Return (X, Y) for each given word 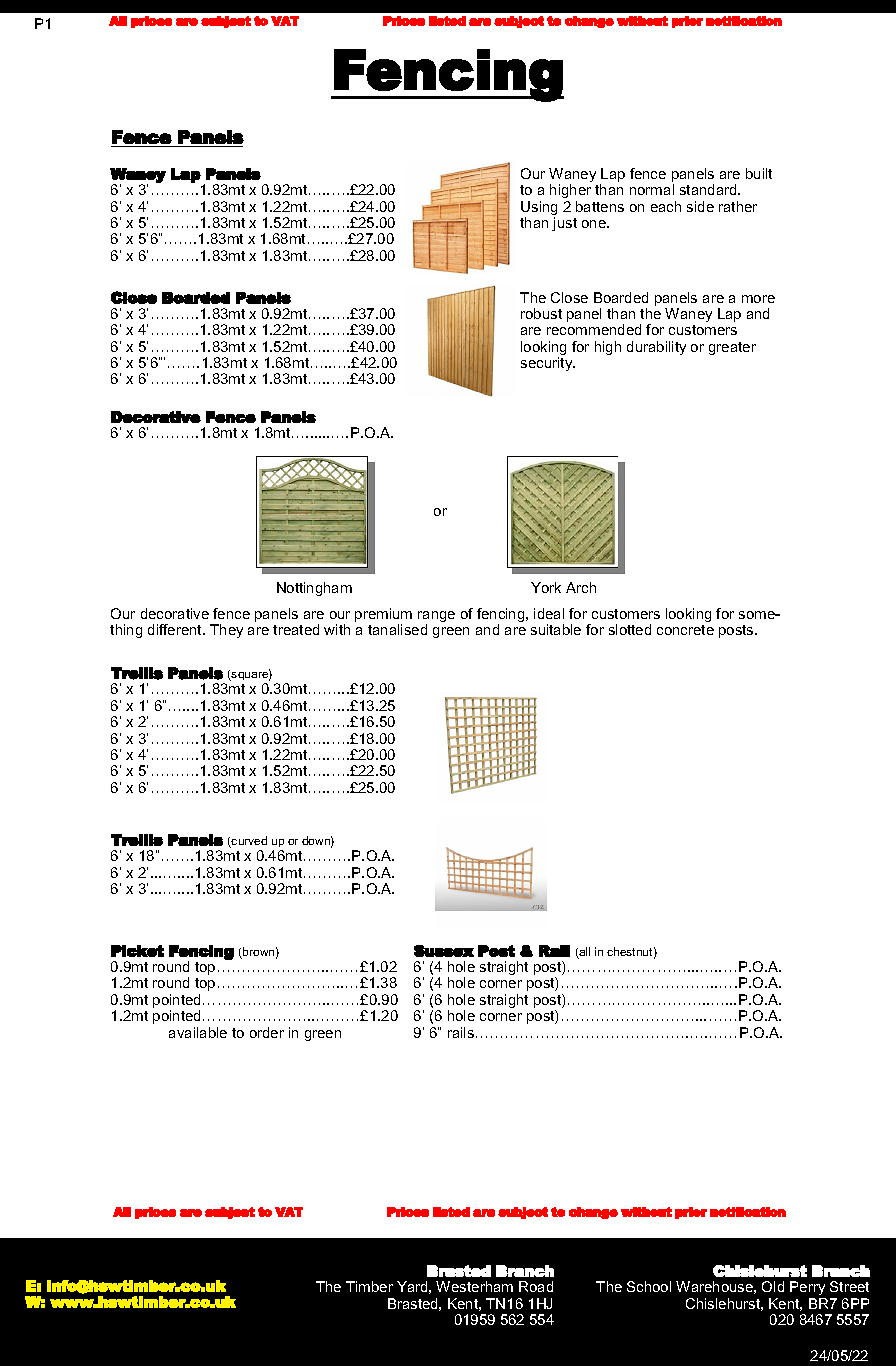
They (226, 631)
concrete (685, 630)
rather (738, 206)
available (198, 1032)
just (564, 224)
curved (248, 842)
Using (539, 209)
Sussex (444, 951)
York (546, 587)
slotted (630, 629)
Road (536, 1286)
